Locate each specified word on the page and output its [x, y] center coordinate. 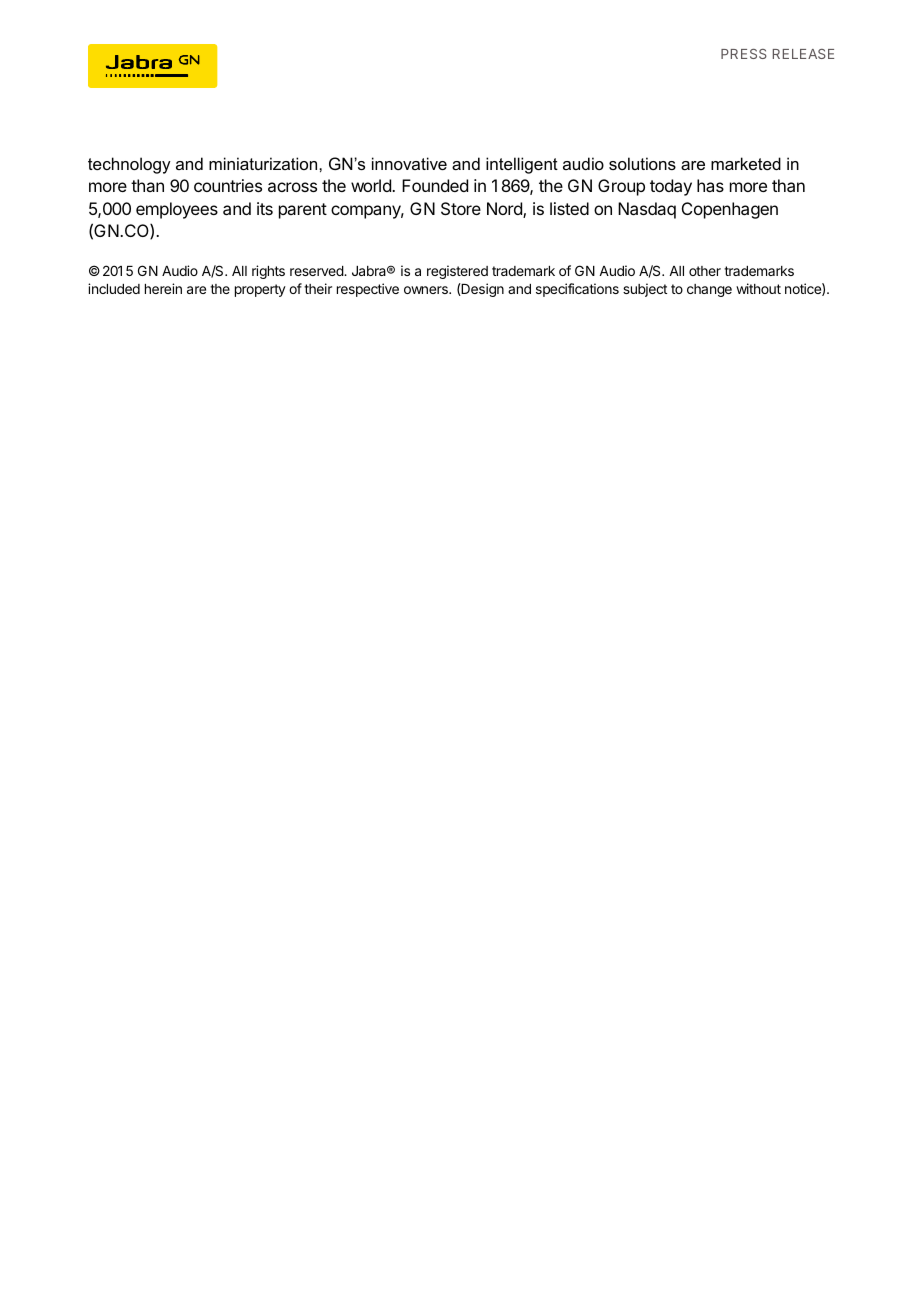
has [710, 185]
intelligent [522, 165]
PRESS [744, 54]
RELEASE [803, 54]
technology [129, 165]
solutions [642, 163]
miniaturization [264, 163]
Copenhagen [730, 210]
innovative [409, 163]
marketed [746, 163]
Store [461, 208]
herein [163, 288]
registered [457, 272]
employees [177, 210]
